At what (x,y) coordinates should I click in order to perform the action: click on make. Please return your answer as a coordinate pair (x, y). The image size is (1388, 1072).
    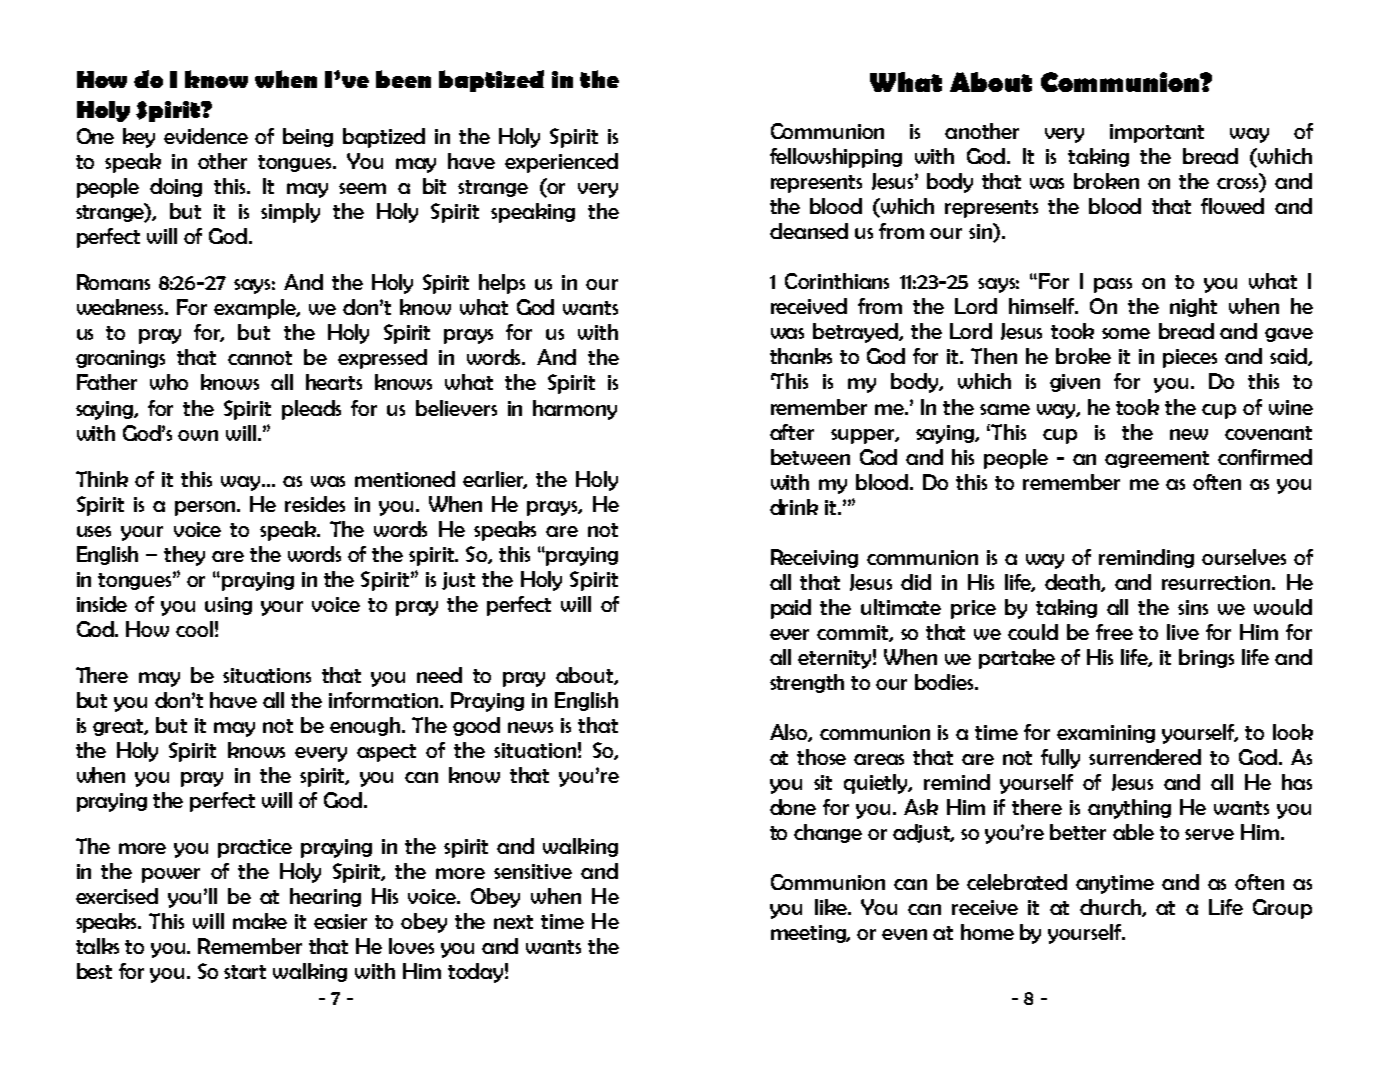
    Looking at the image, I should click on (260, 921).
